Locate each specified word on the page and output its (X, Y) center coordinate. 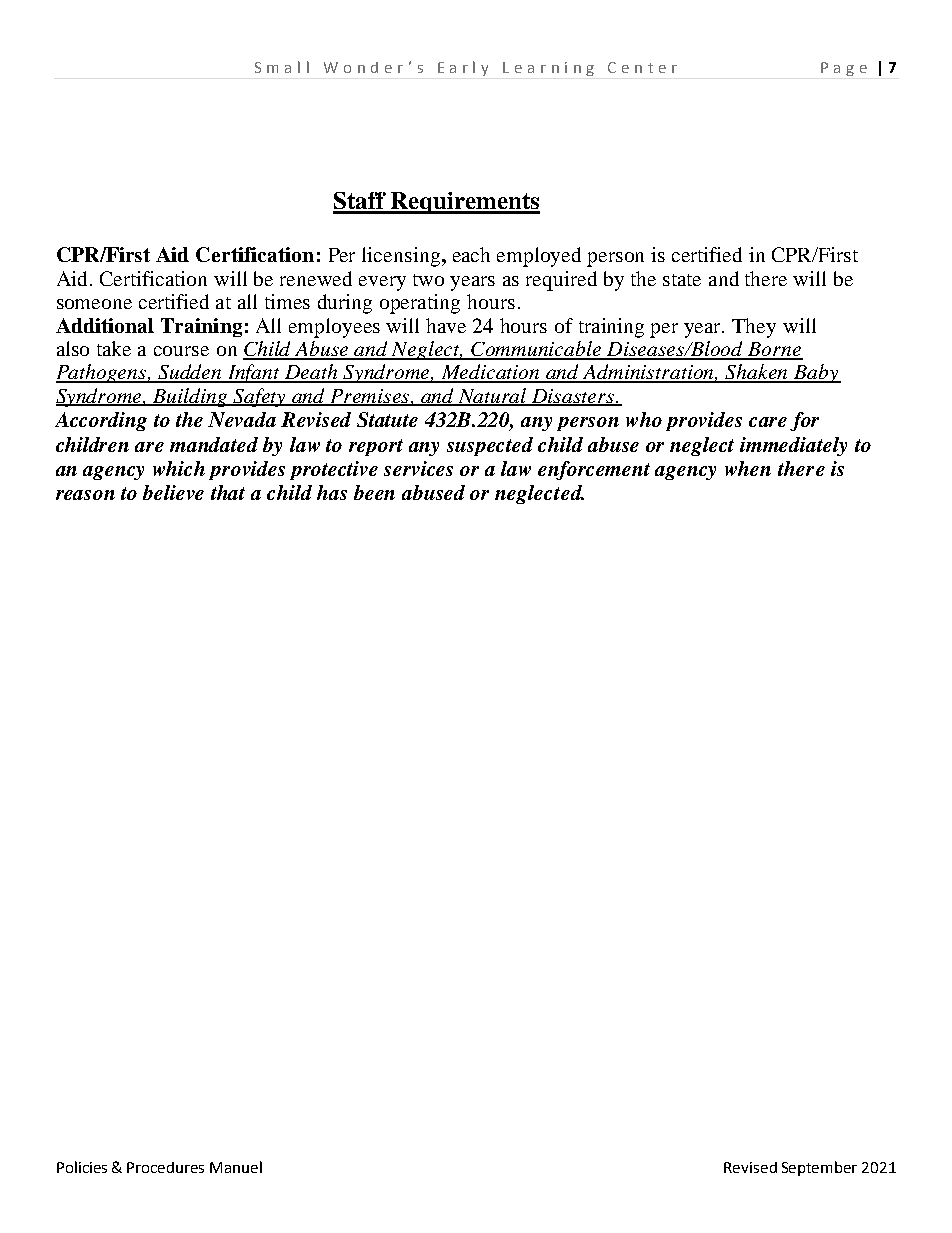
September (819, 1168)
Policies (82, 1167)
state (682, 280)
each (471, 254)
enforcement (594, 470)
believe (173, 492)
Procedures (165, 1167)
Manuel (236, 1167)
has (332, 492)
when (748, 468)
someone (94, 304)
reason (85, 495)
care (768, 422)
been (374, 492)
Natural (493, 396)
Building (191, 397)
